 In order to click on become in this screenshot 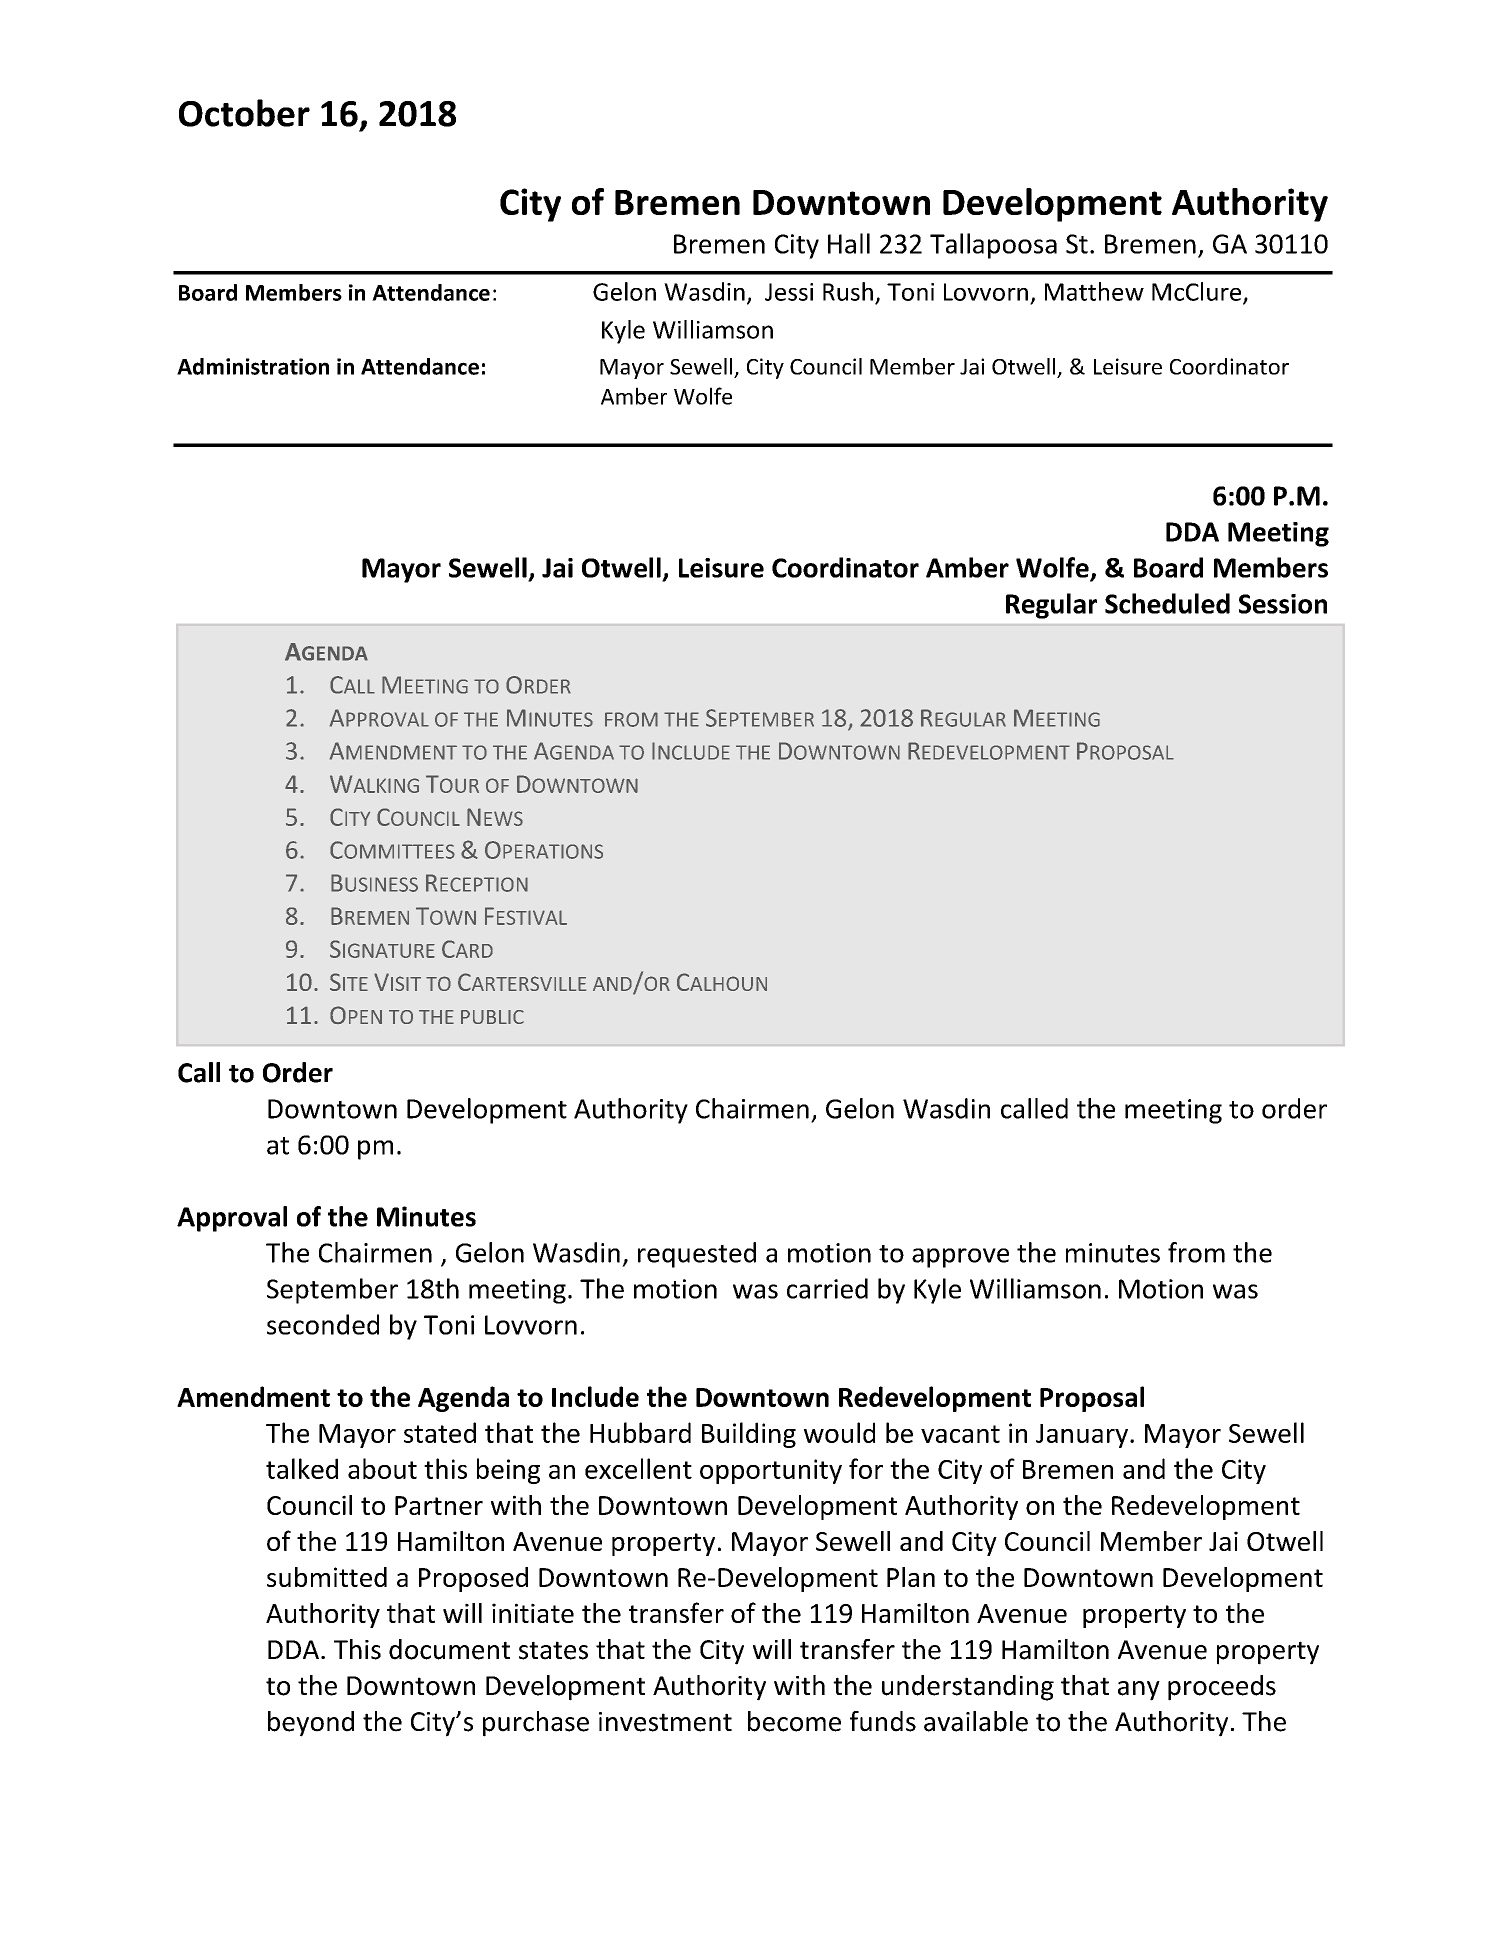, I will do `click(794, 1721)`.
